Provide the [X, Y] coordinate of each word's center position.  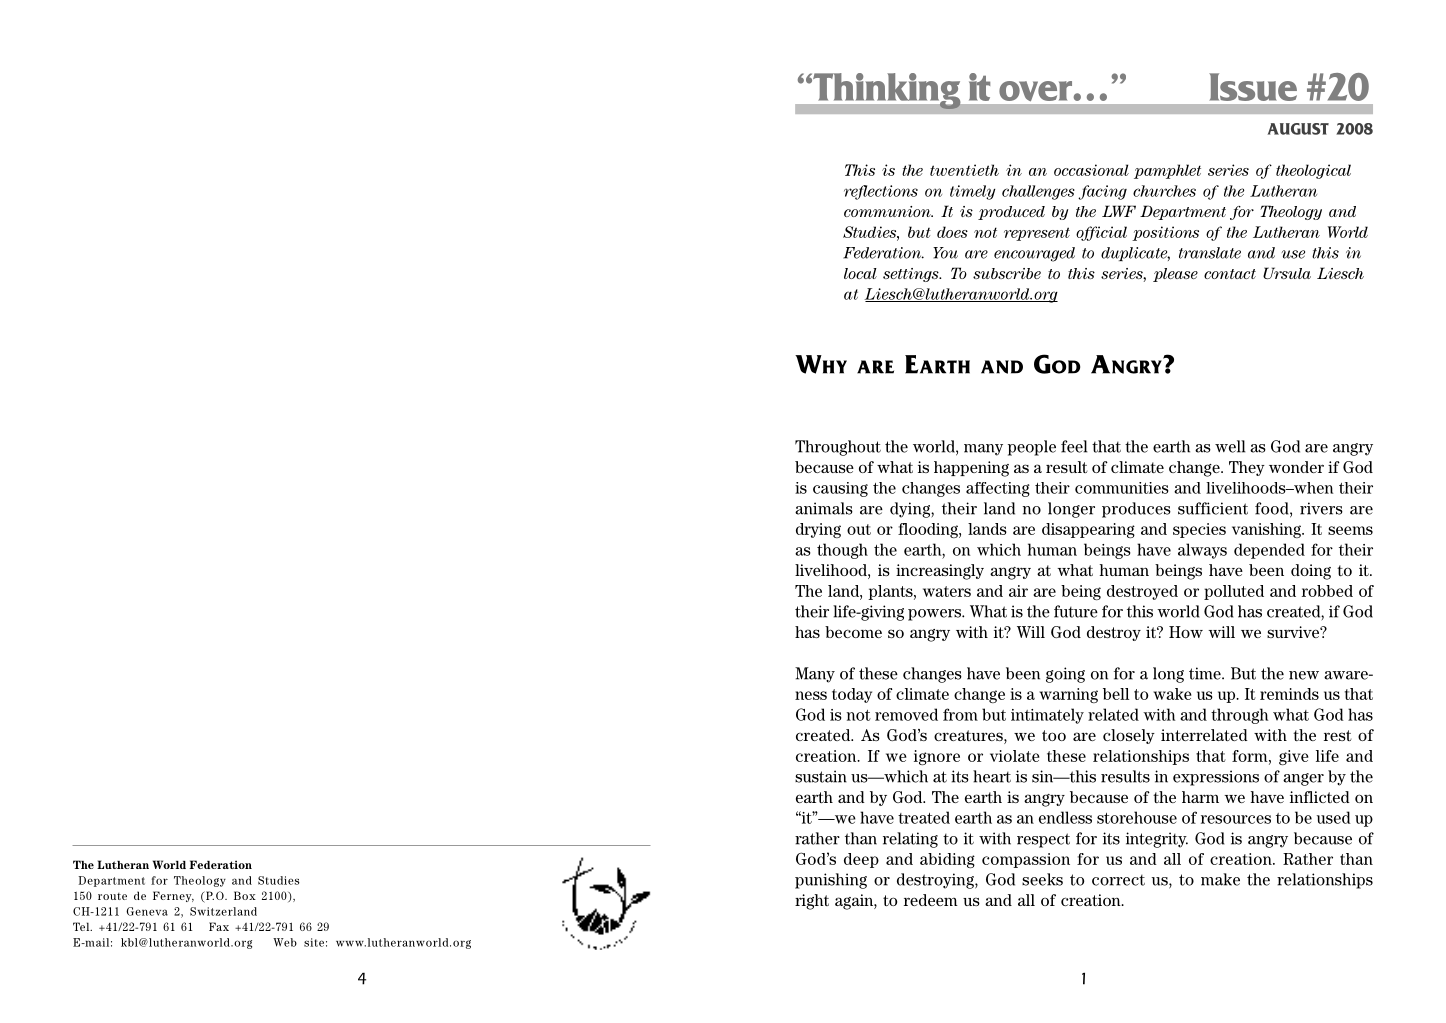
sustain [821, 776]
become [853, 632]
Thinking [885, 91]
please [1175, 275]
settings [912, 275]
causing [840, 489]
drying [818, 530]
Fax [219, 926]
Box [245, 895]
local [860, 273]
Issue [1253, 87]
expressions [1216, 778]
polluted [1234, 592]
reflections [881, 192]
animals [824, 508]
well [1230, 446]
